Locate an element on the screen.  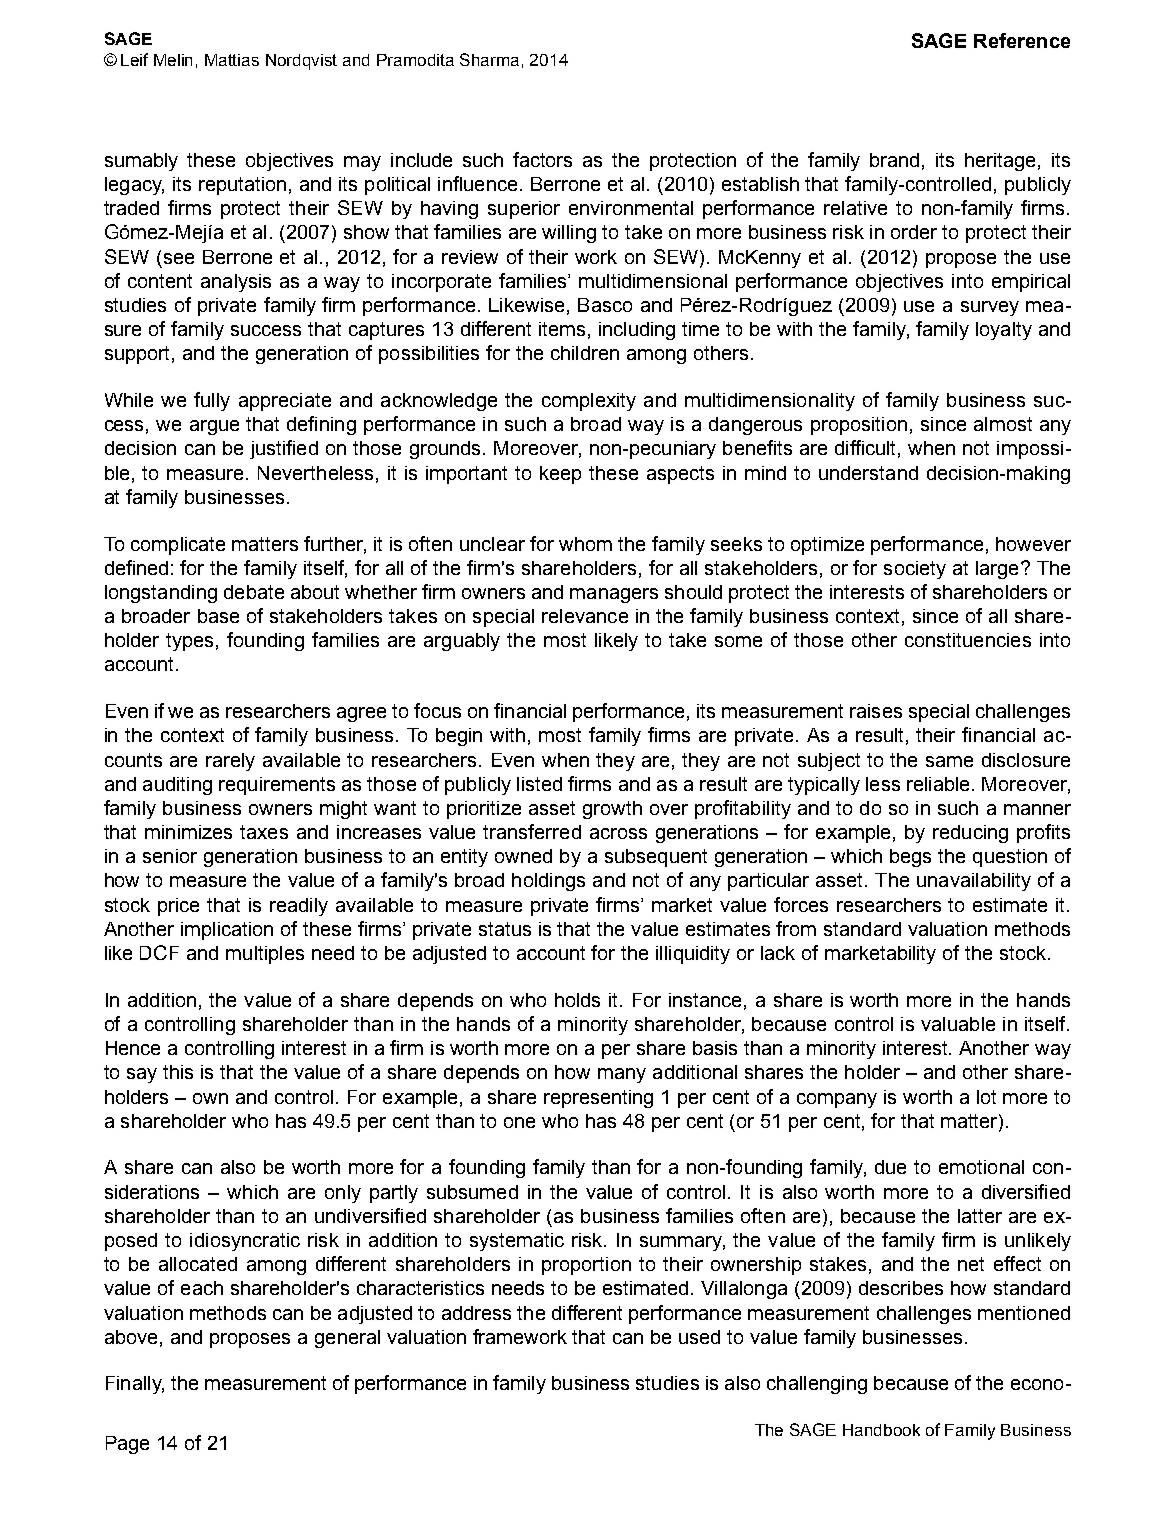
Page is located at coordinates (127, 1445).
